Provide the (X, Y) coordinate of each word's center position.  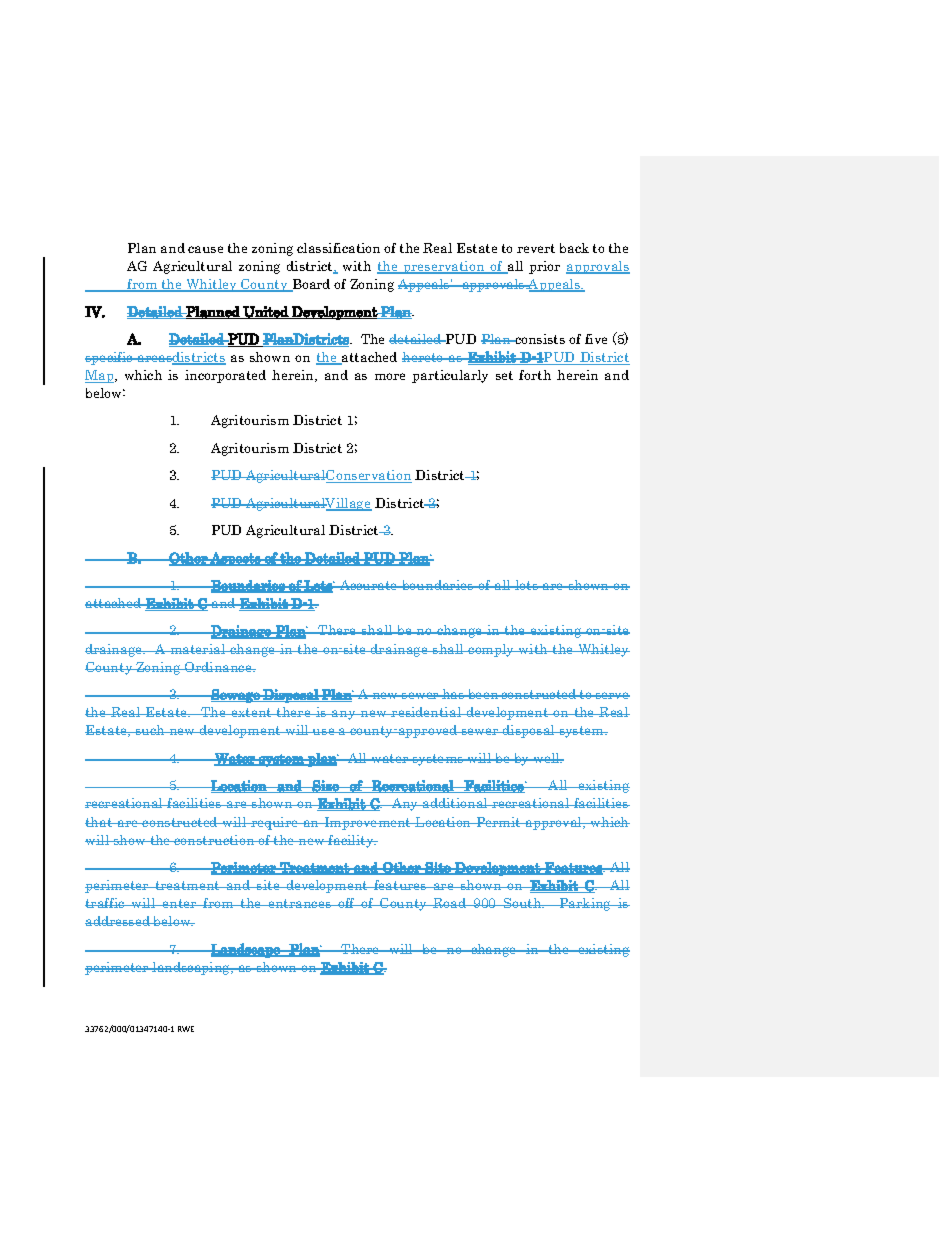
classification (338, 248)
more (390, 376)
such (150, 730)
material (198, 649)
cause (205, 249)
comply (491, 650)
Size (326, 786)
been (483, 694)
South (523, 903)
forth (535, 375)
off (347, 903)
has (453, 694)
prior (544, 267)
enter (180, 903)
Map (100, 376)
